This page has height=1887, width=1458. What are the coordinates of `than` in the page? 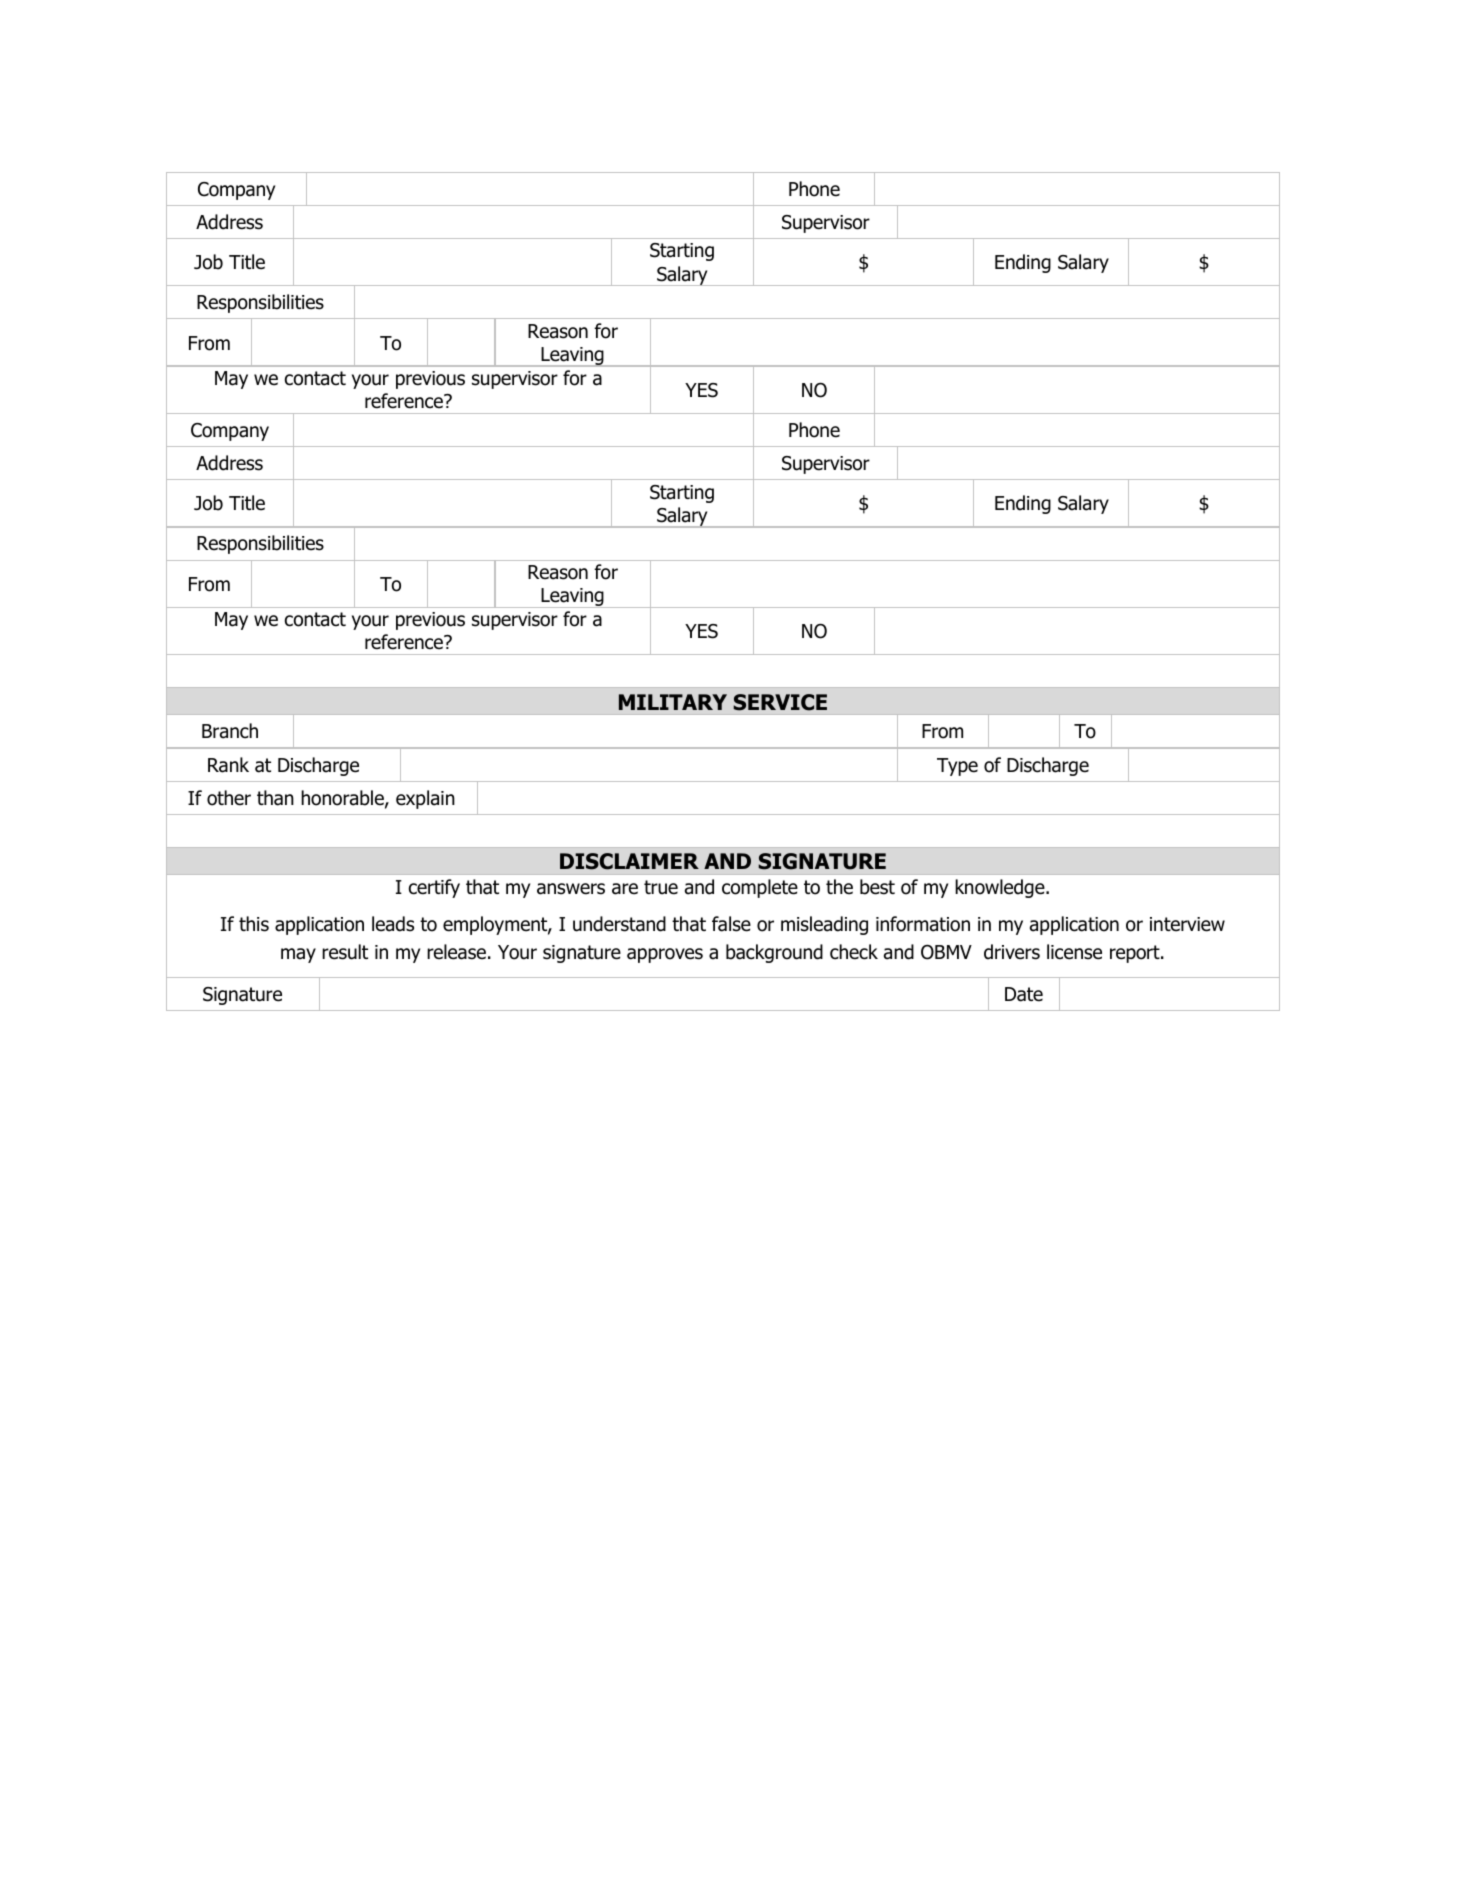 It's located at (275, 798).
